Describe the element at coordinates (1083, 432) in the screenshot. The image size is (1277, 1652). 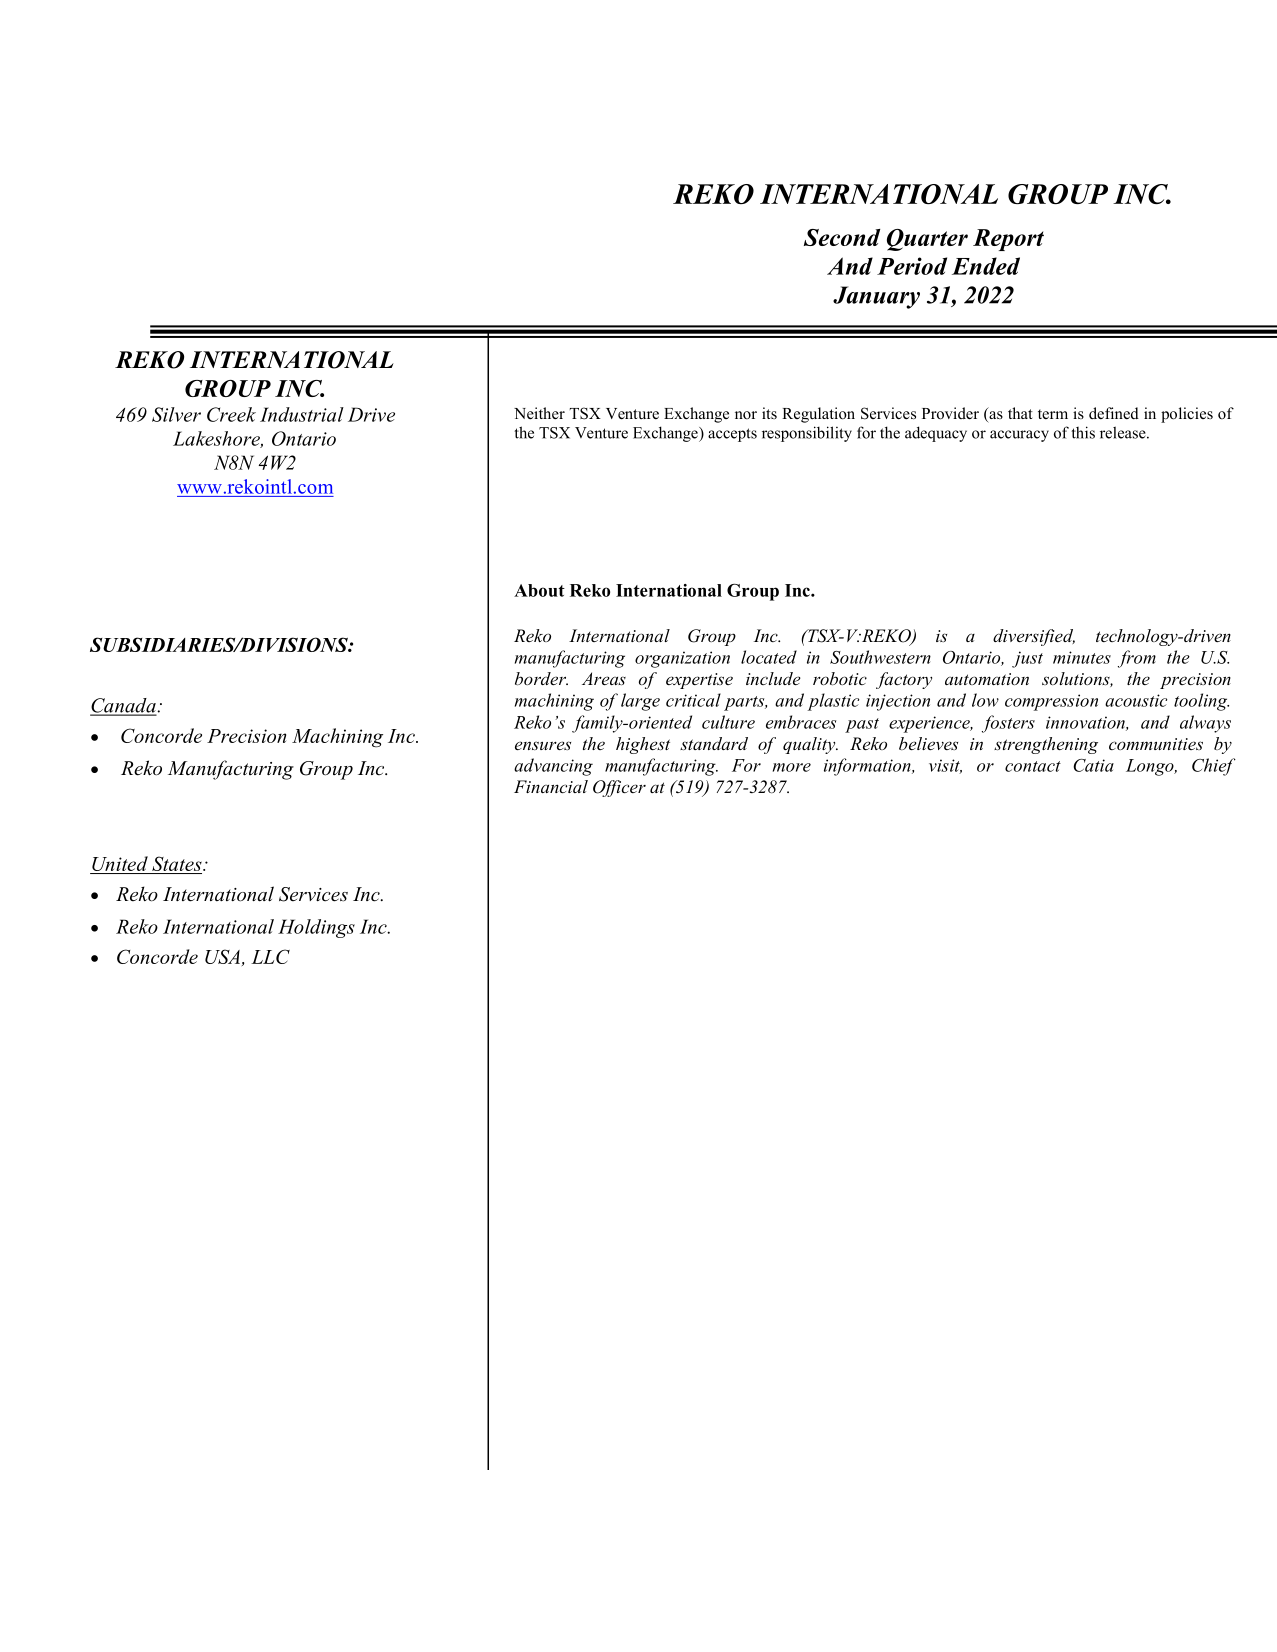
I see `this` at that location.
